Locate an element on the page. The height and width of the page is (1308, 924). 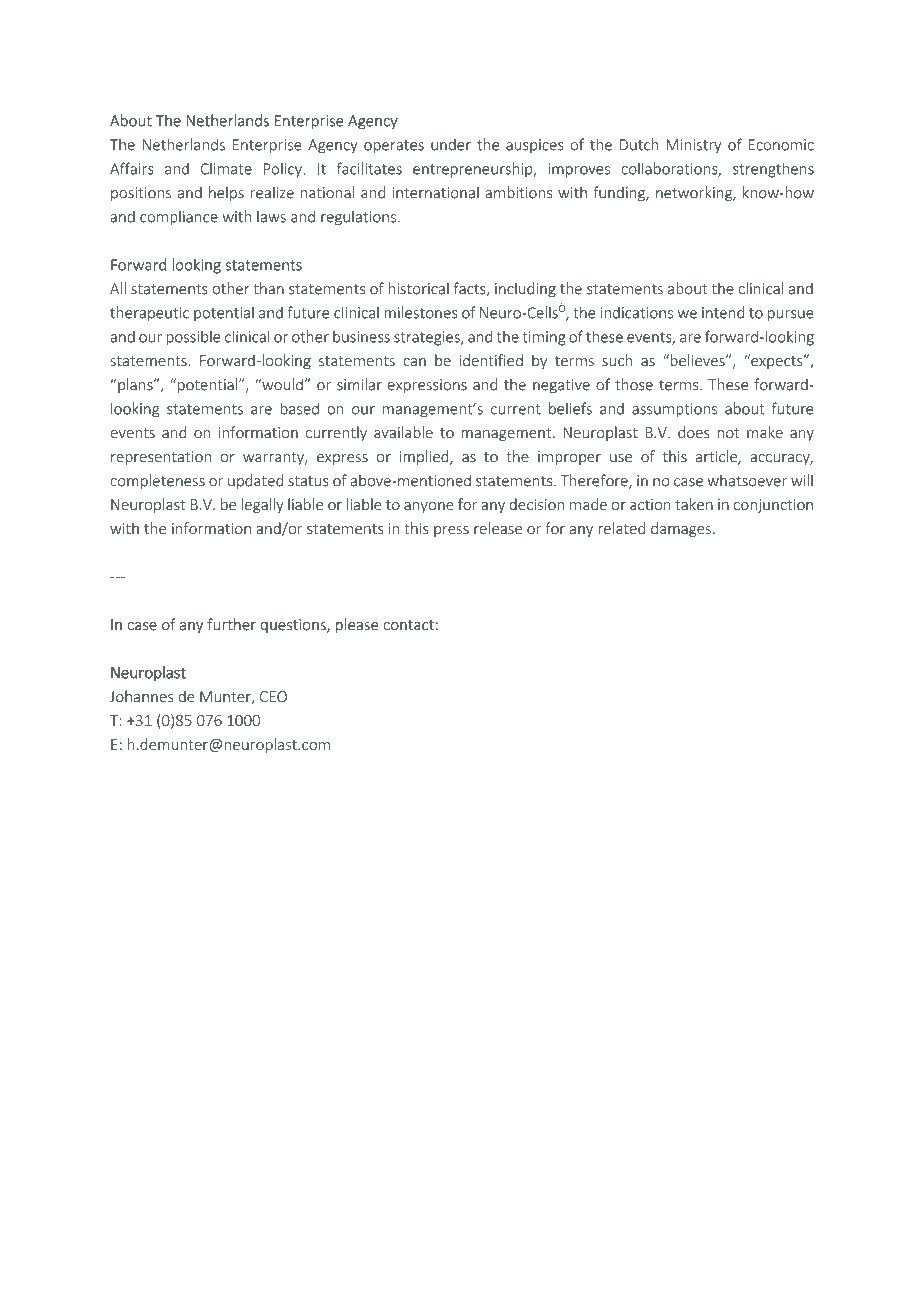
CEO is located at coordinates (273, 697).
